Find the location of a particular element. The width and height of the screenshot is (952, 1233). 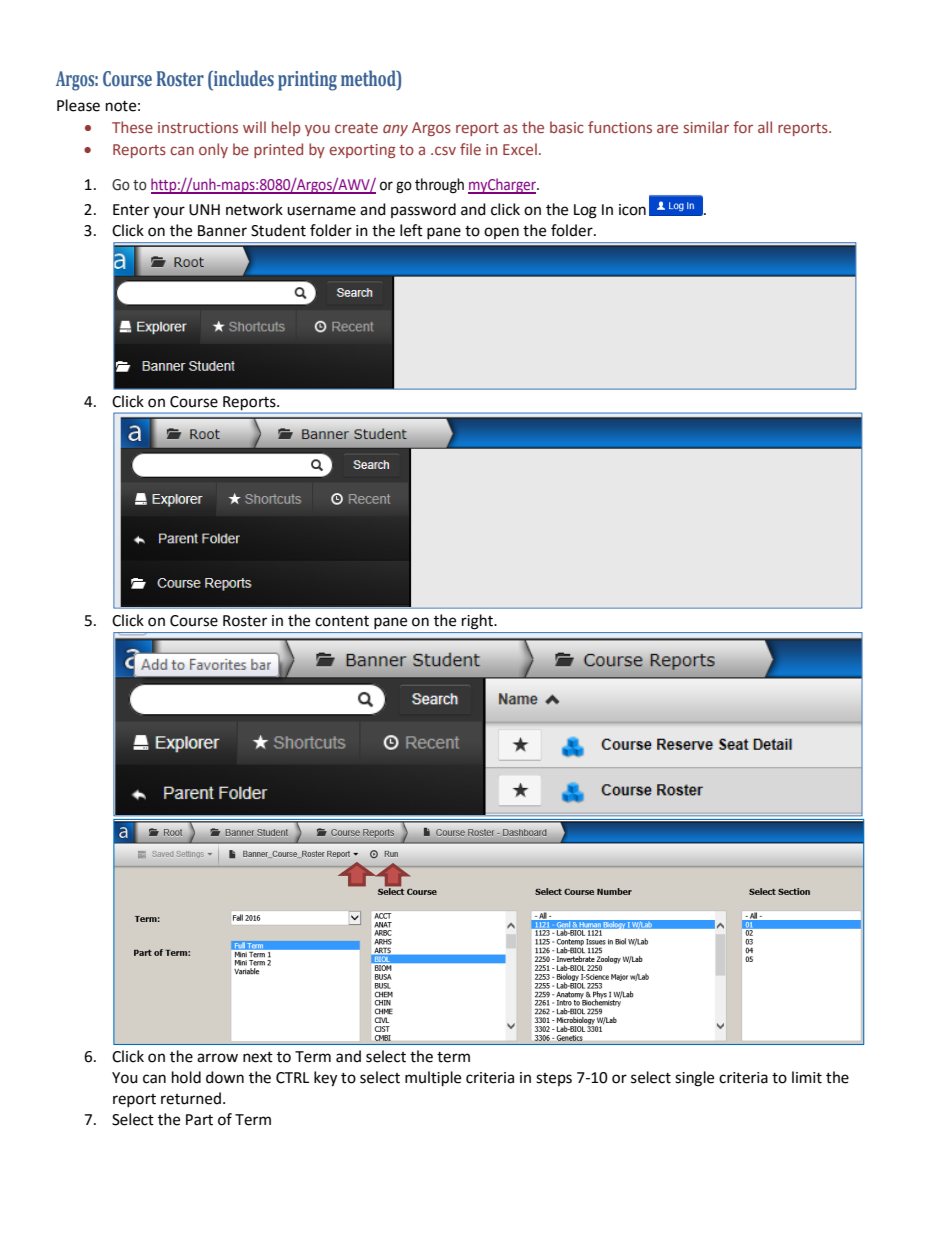

limit is located at coordinates (807, 1077).
